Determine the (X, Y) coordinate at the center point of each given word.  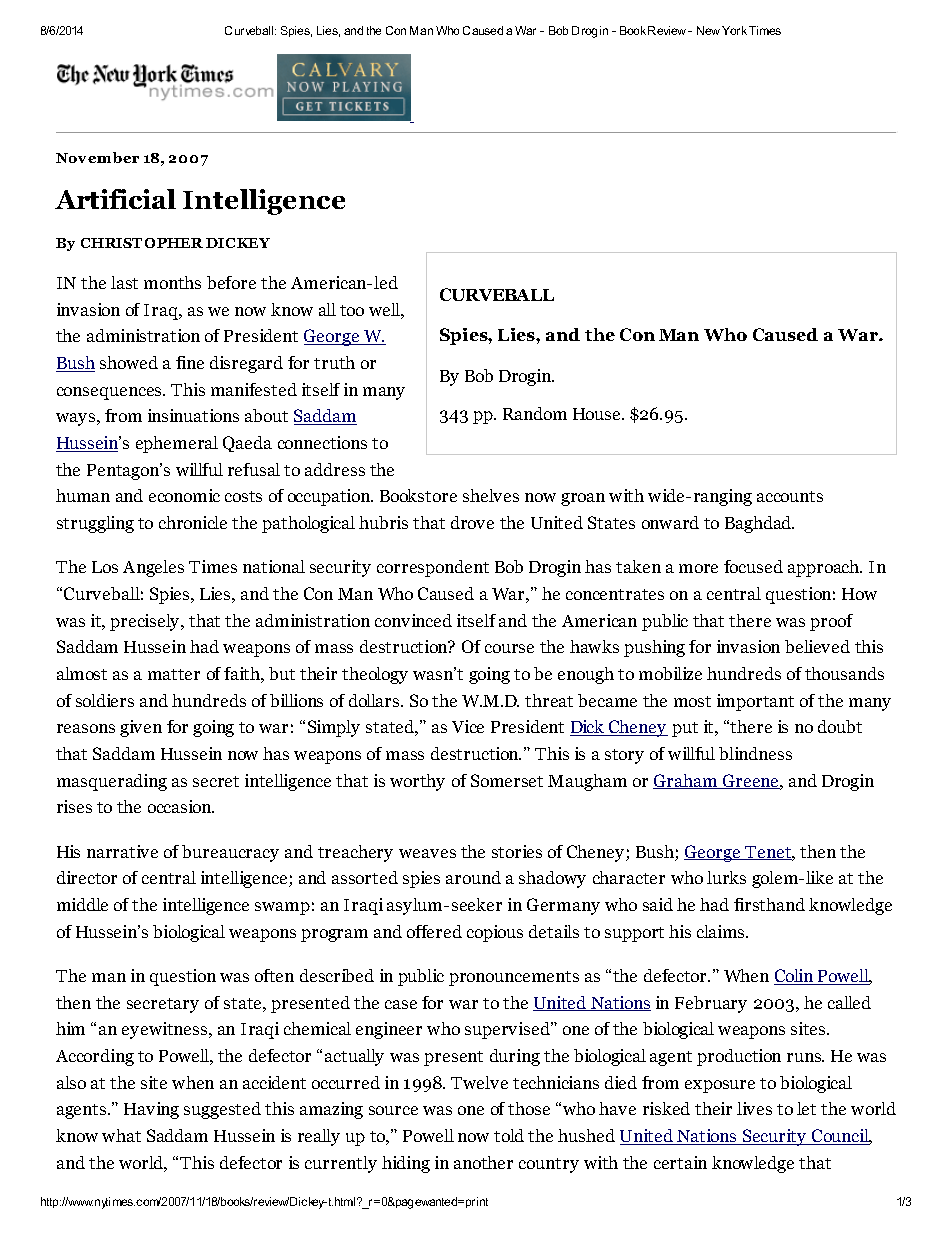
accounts (790, 496)
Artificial (115, 199)
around (473, 877)
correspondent (433, 568)
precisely (146, 622)
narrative (122, 851)
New (710, 30)
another (483, 1162)
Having (151, 1110)
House (598, 414)
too (352, 310)
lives (754, 1108)
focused (753, 566)
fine (190, 362)
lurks (726, 877)
